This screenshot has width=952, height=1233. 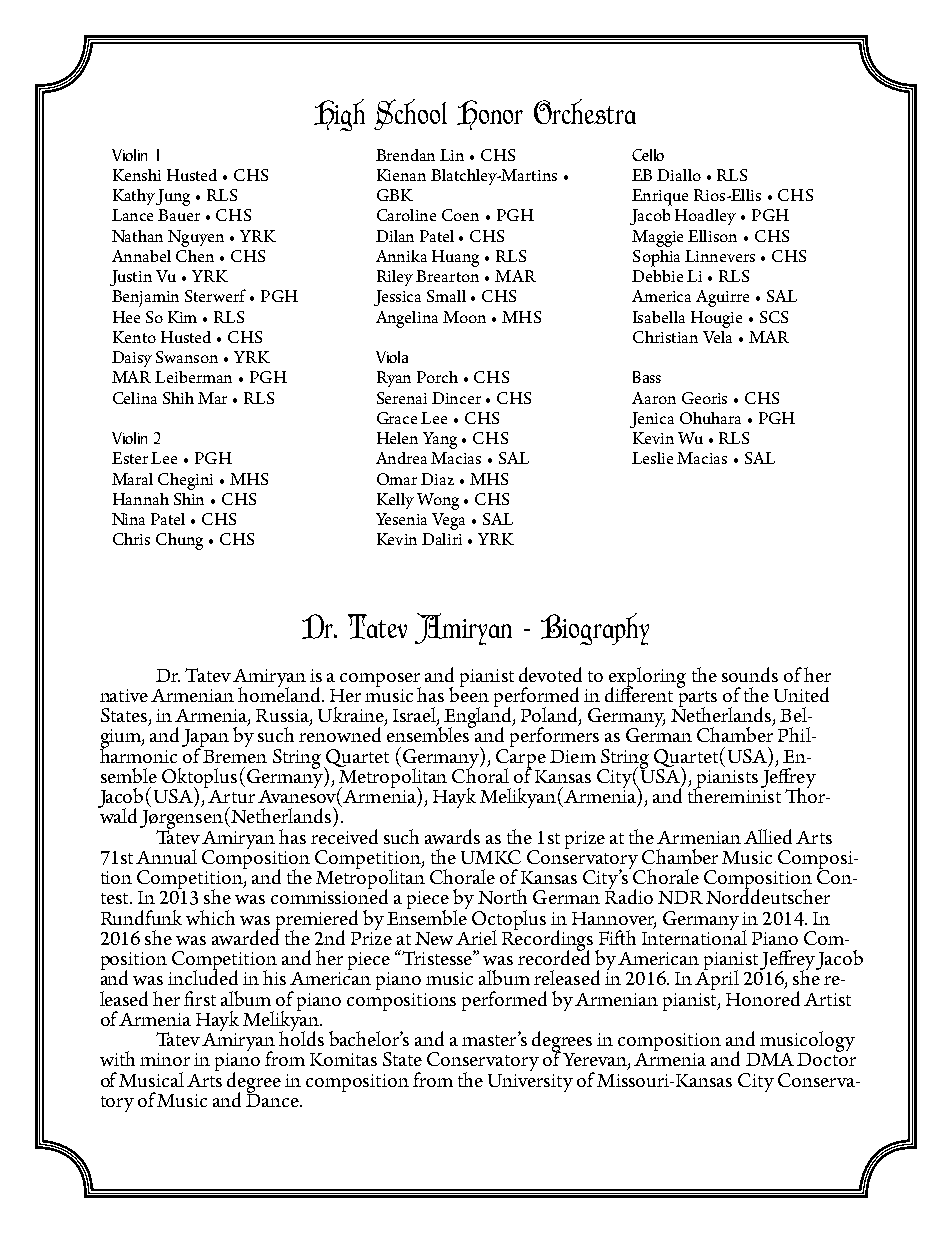 I want to click on sounds, so click(x=750, y=674).
